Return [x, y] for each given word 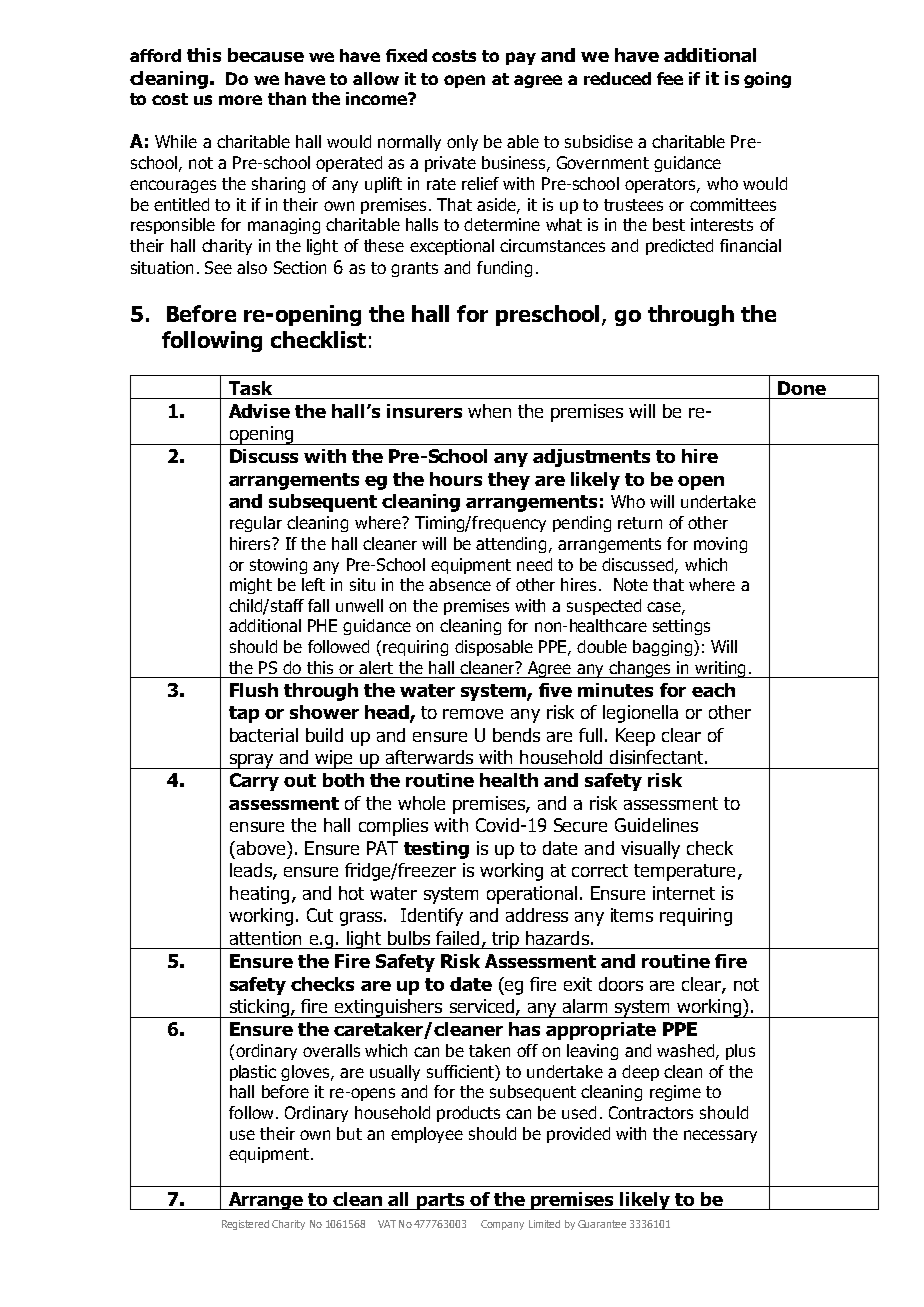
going [767, 80]
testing [436, 850]
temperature [684, 872]
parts [441, 1201]
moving [720, 545]
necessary [720, 1136]
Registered [245, 1225]
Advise [259, 411]
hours [456, 479]
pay [521, 58]
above [262, 848]
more [240, 100]
